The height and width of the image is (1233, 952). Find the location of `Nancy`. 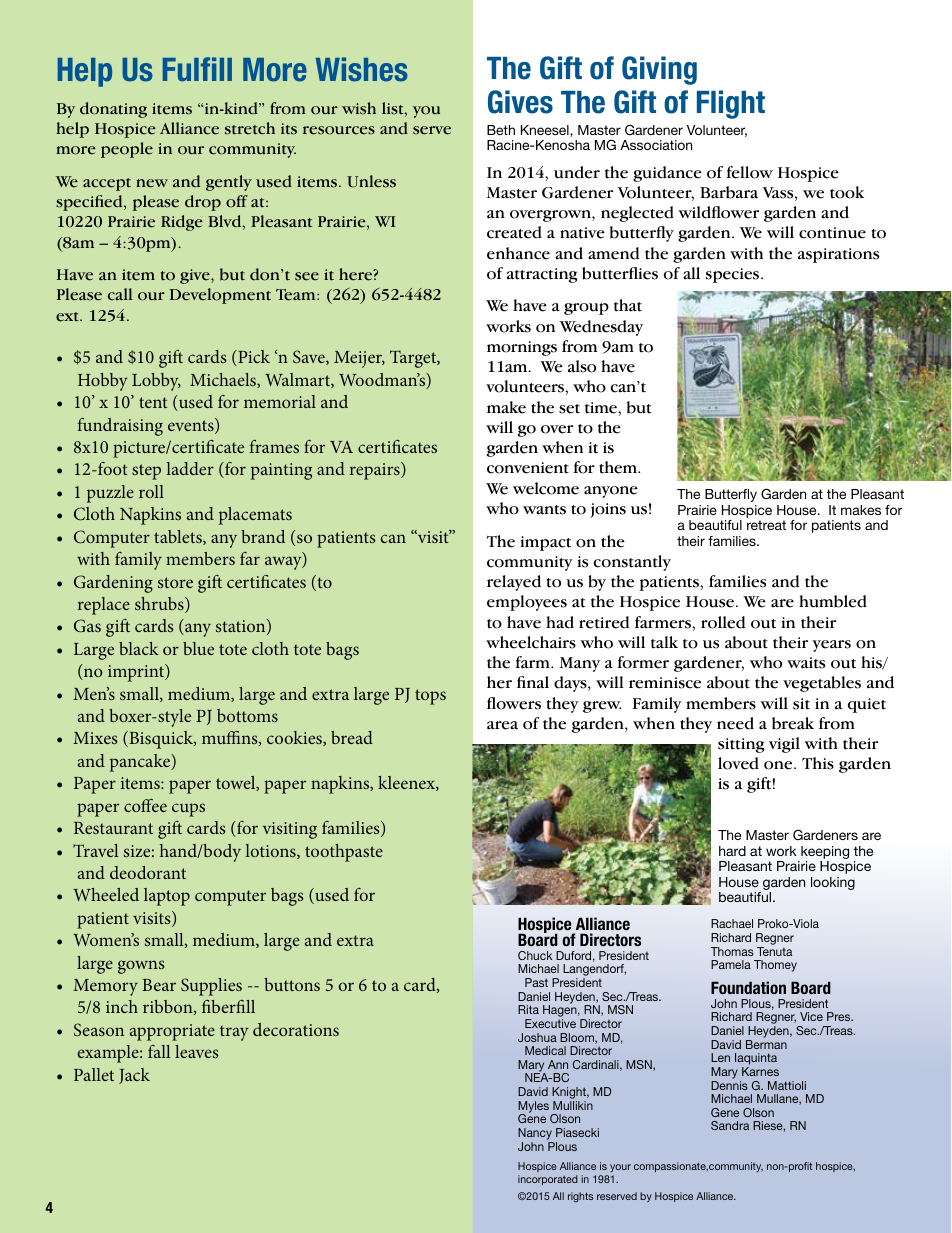

Nancy is located at coordinates (535, 1134).
